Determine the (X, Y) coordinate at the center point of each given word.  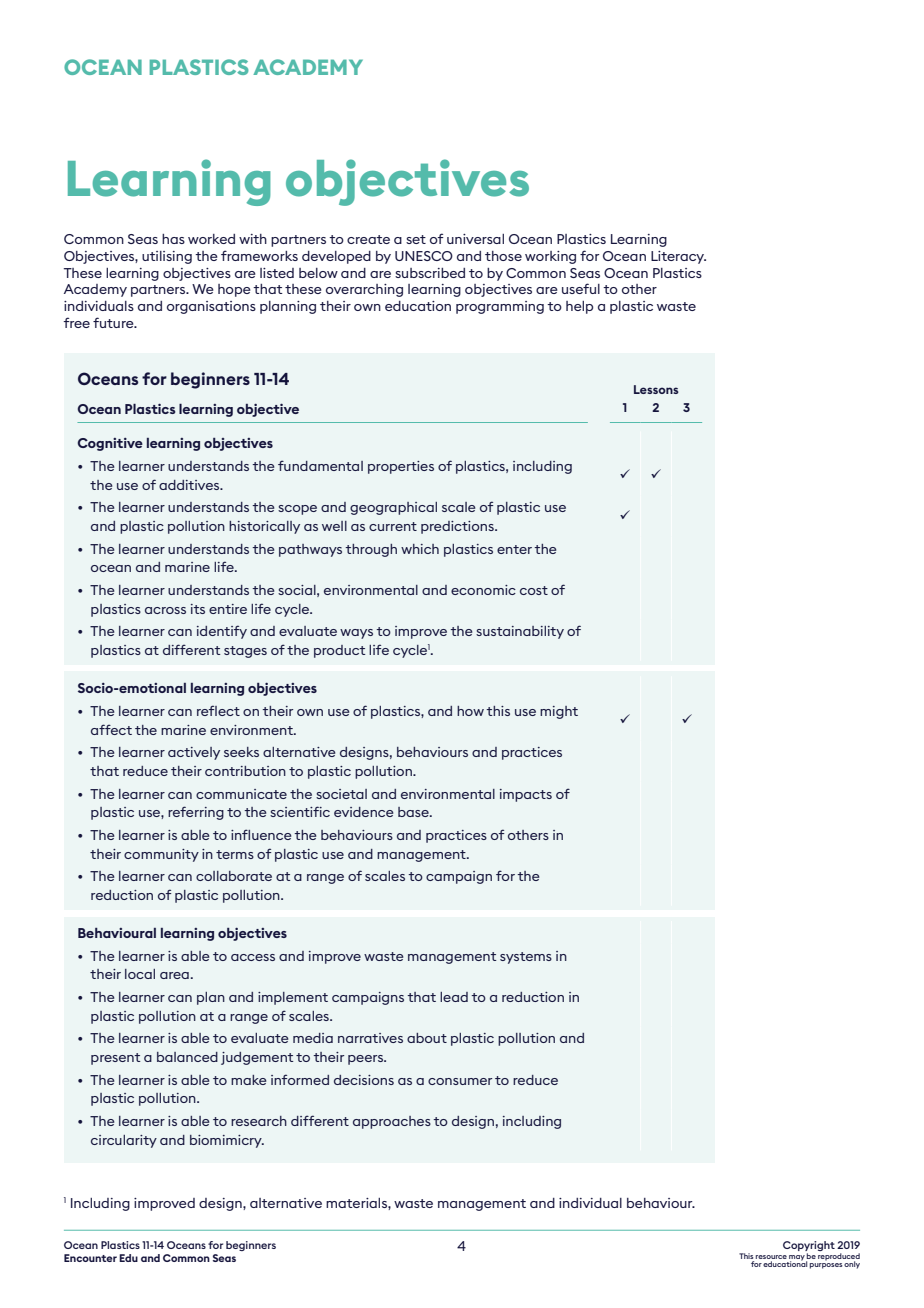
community (161, 855)
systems (526, 958)
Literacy (678, 257)
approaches (392, 1122)
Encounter (90, 1258)
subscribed (430, 273)
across (165, 610)
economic (483, 590)
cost (534, 590)
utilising (167, 257)
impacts (526, 795)
